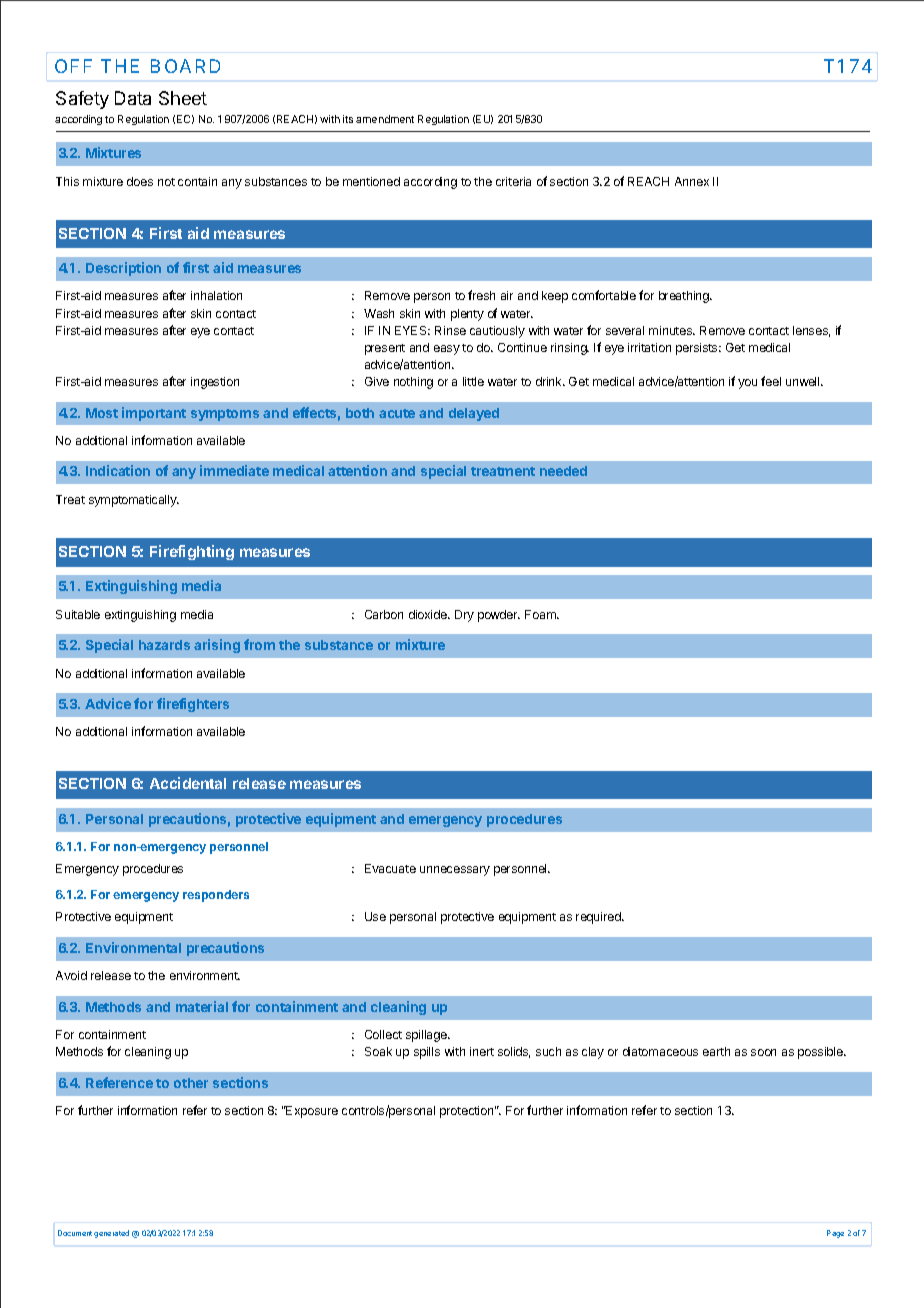 Image resolution: width=924 pixels, height=1308 pixels. I want to click on Exposure, so click(311, 1112).
